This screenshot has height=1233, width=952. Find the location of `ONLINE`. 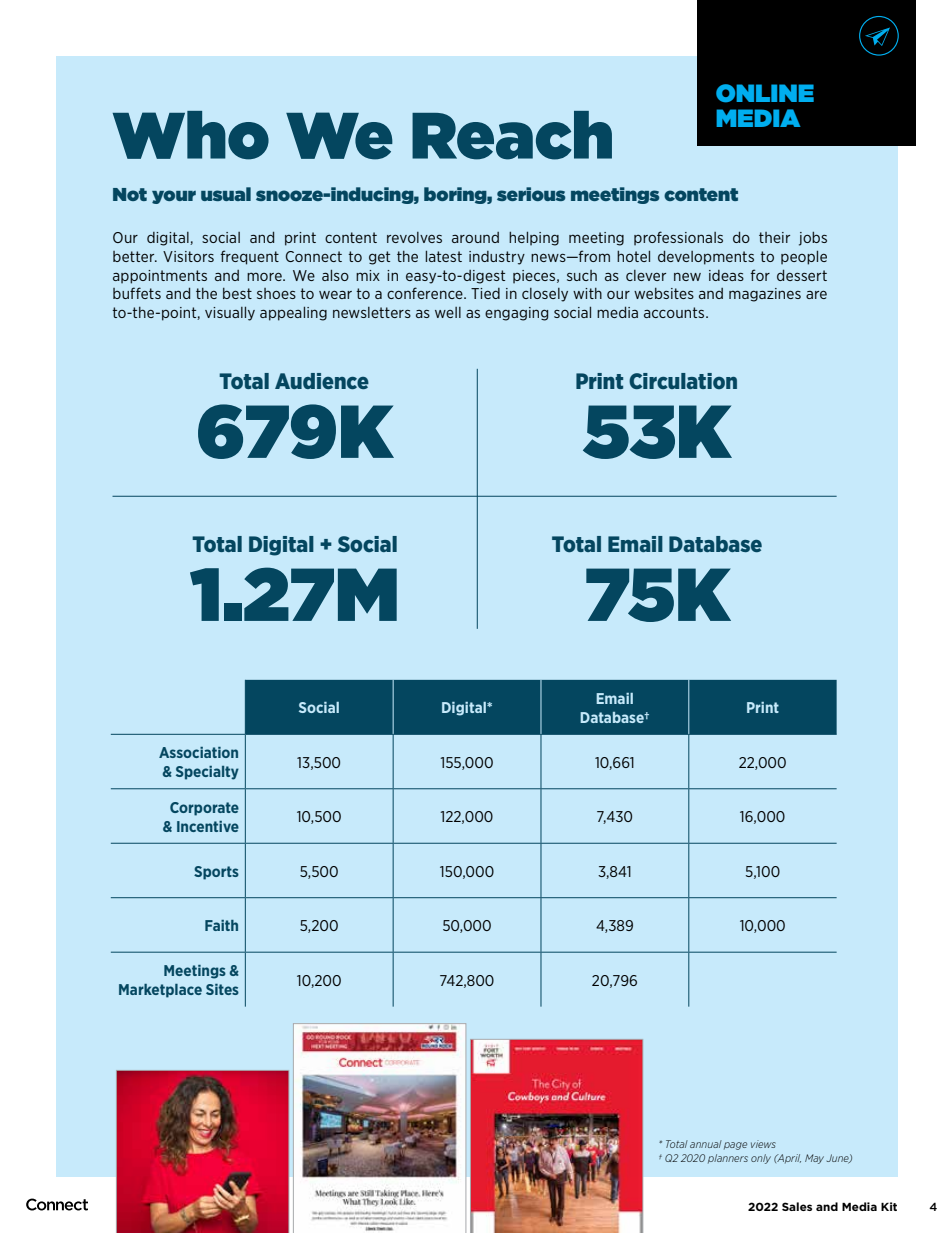

ONLINE is located at coordinates (765, 93).
